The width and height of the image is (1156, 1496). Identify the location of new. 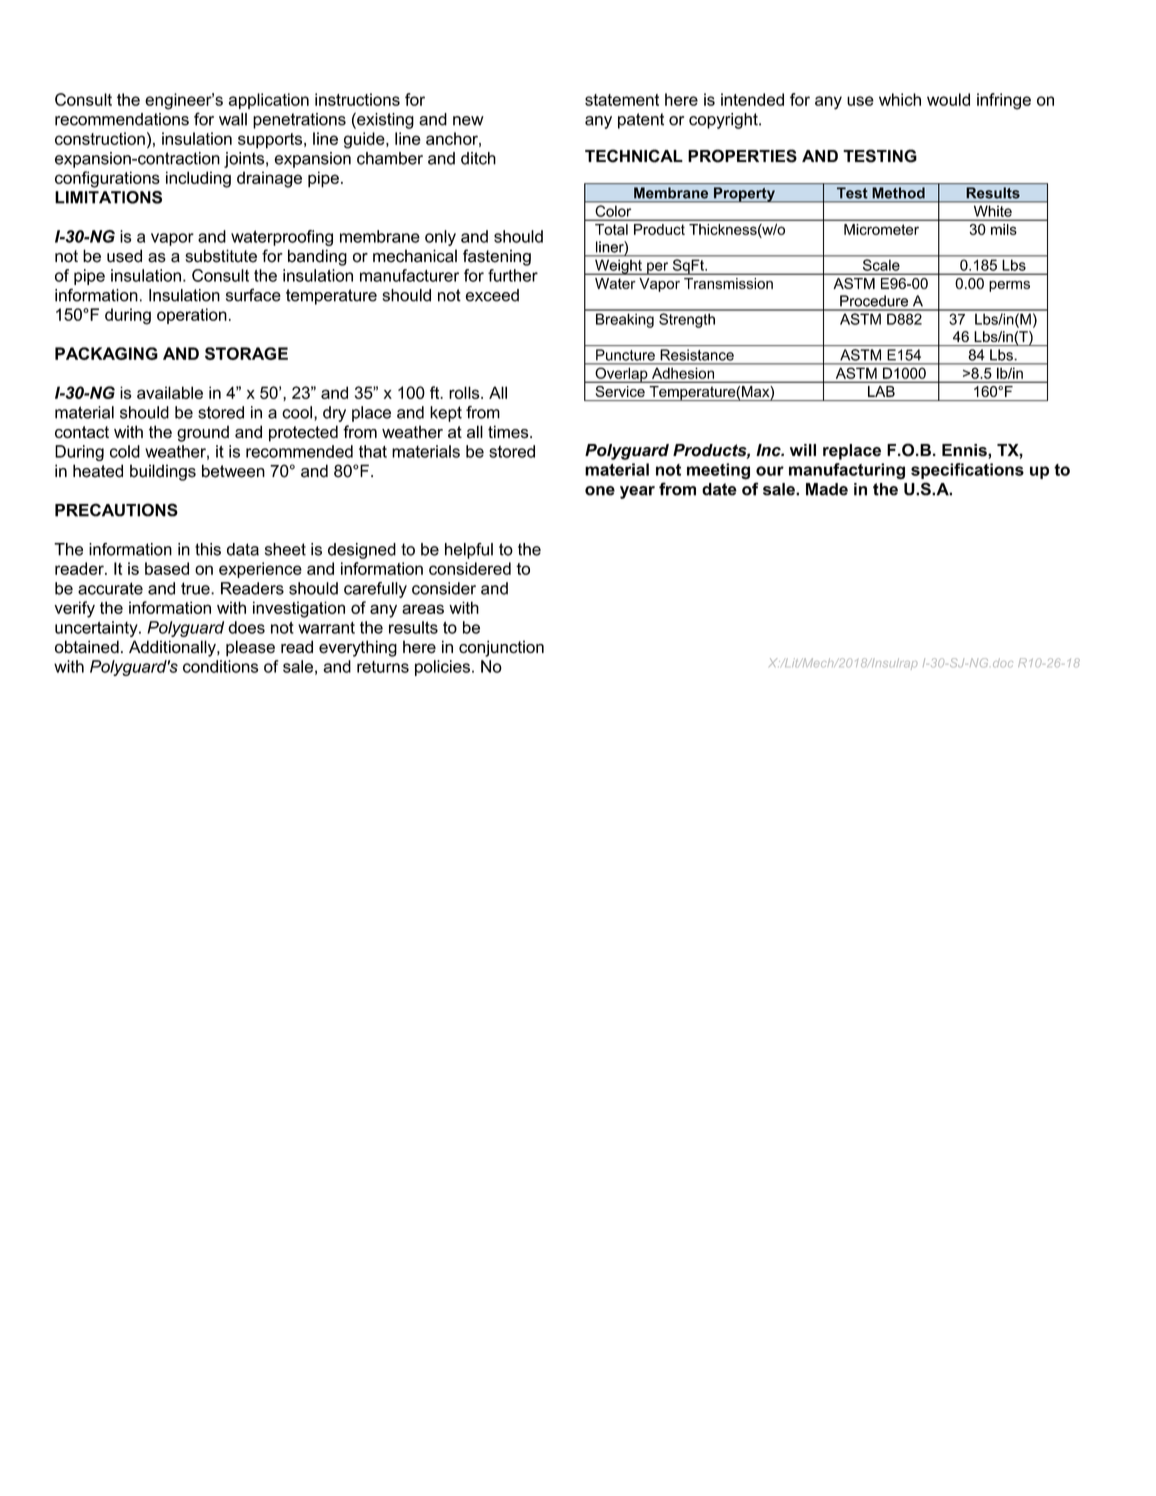
(468, 121).
